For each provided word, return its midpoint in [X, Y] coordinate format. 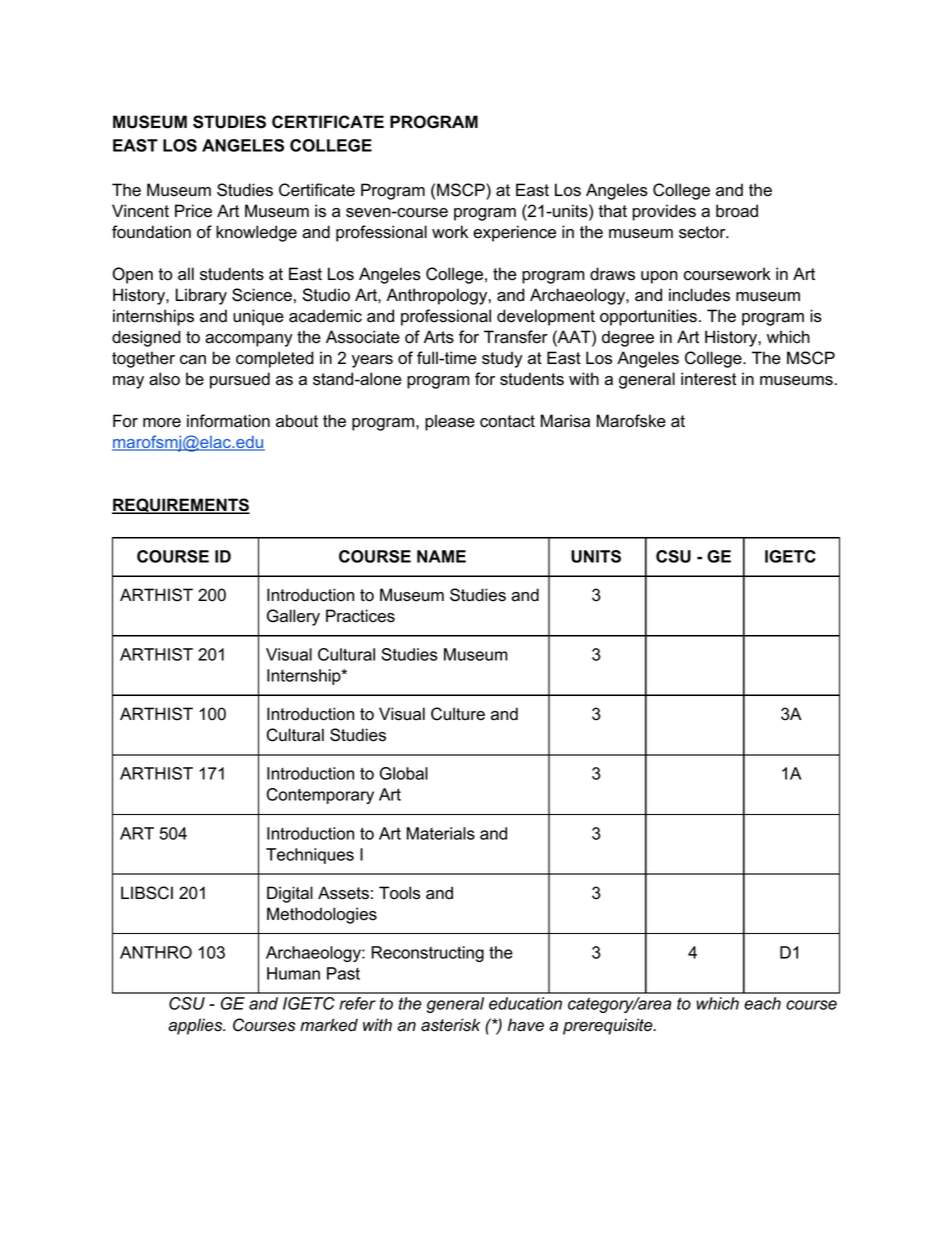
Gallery [293, 617]
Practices [360, 616]
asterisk [450, 1025]
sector [703, 232]
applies [196, 1026]
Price [193, 211]
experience [514, 233]
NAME [441, 556]
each [762, 1003]
